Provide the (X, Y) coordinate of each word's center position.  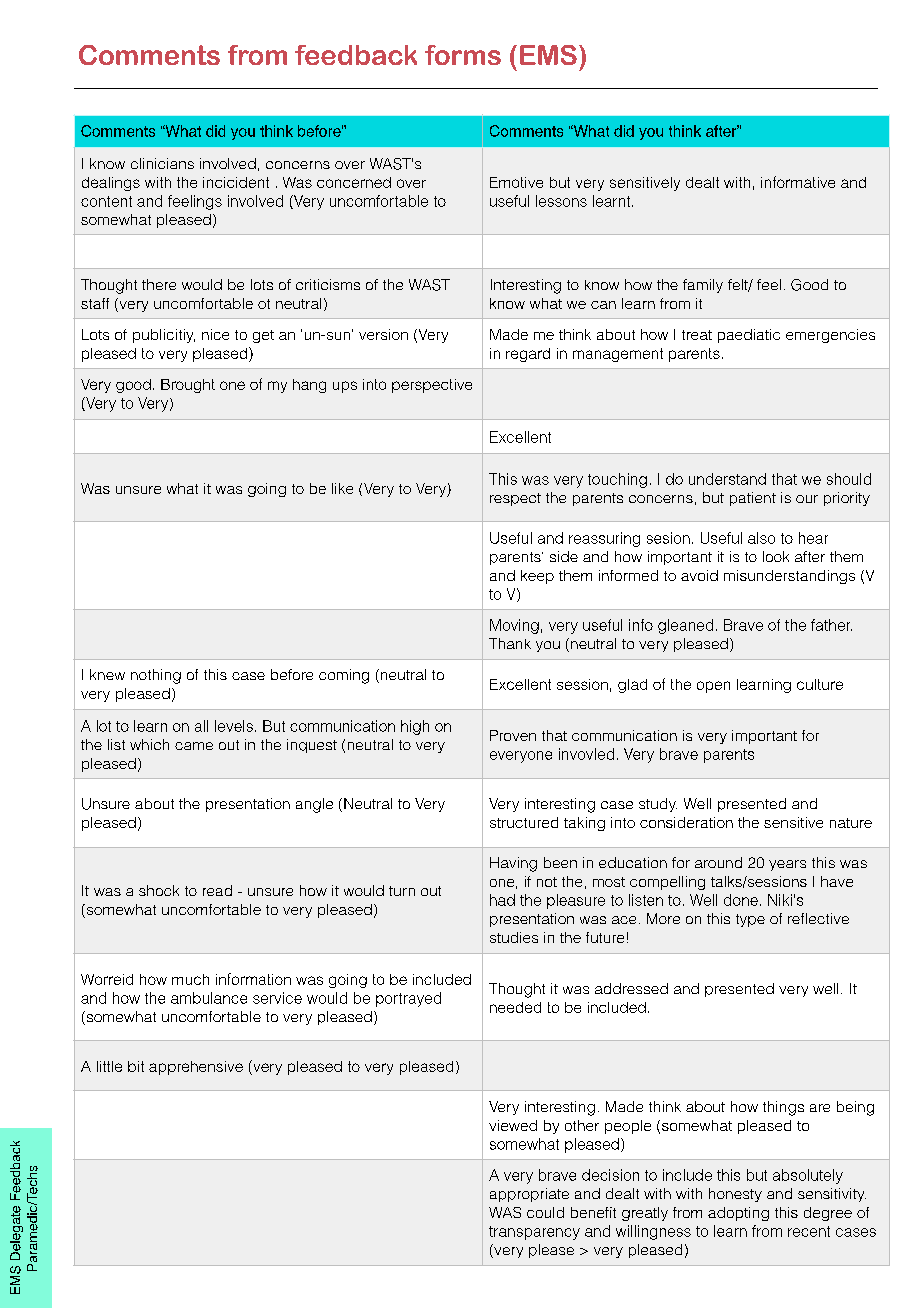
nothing (156, 676)
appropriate (529, 1195)
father (831, 625)
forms (463, 55)
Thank (510, 643)
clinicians (162, 163)
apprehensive (196, 1068)
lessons (561, 201)
